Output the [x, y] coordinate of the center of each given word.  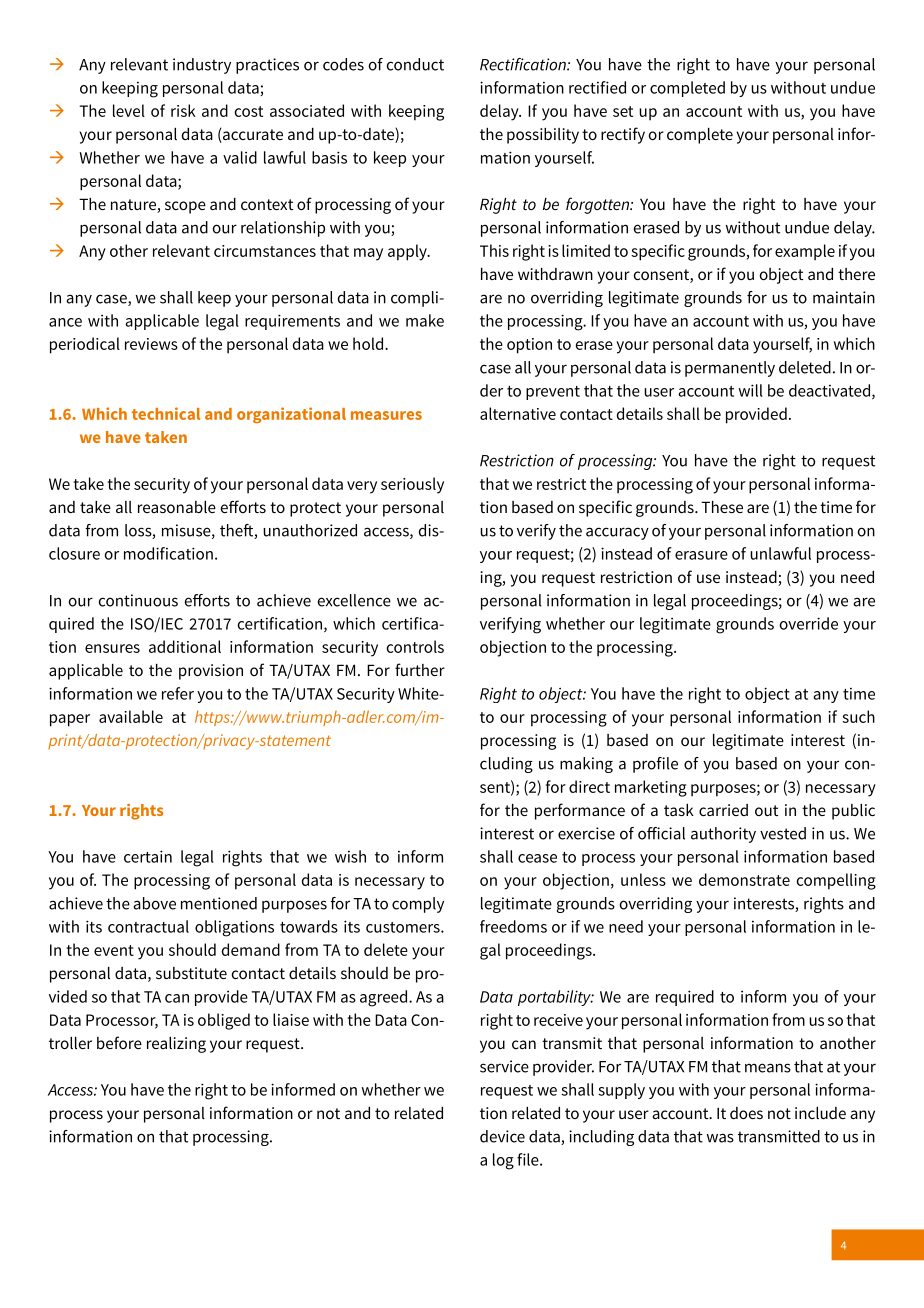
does [746, 1113]
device [502, 1136]
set [623, 111]
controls [415, 646]
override [808, 623]
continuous [138, 600]
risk [183, 110]
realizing [176, 1045]
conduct [415, 64]
